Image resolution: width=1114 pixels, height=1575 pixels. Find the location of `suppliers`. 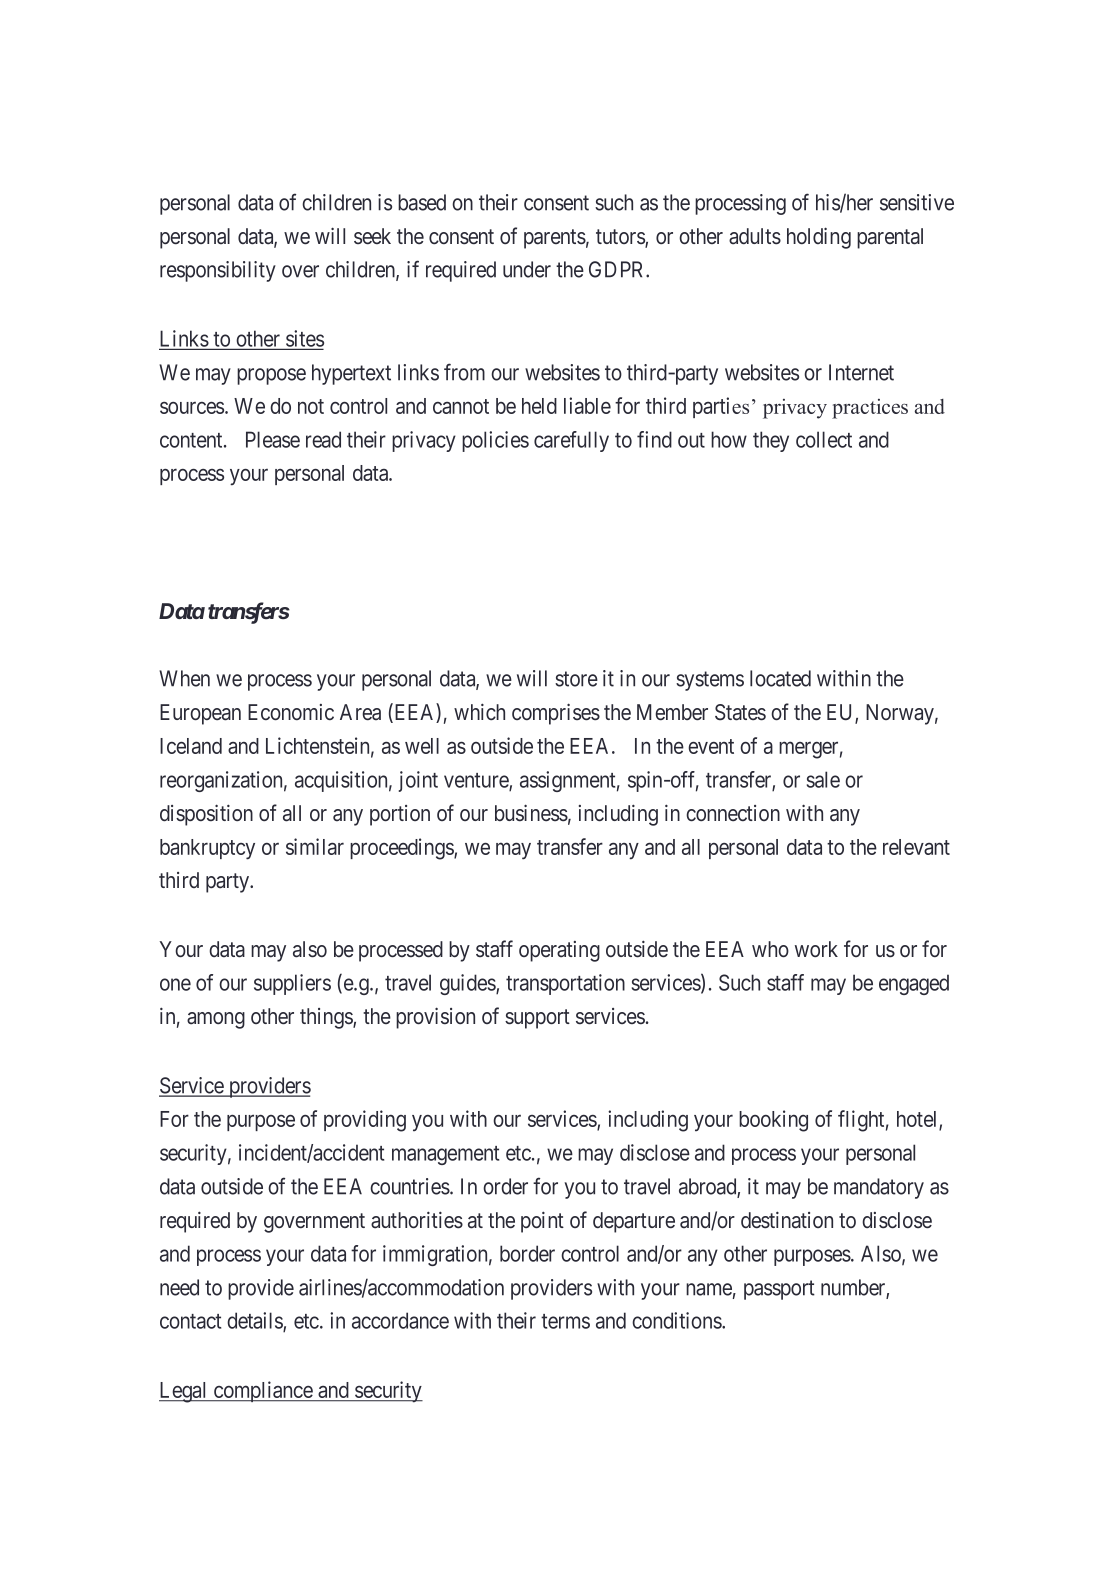

suppliers is located at coordinates (292, 984).
